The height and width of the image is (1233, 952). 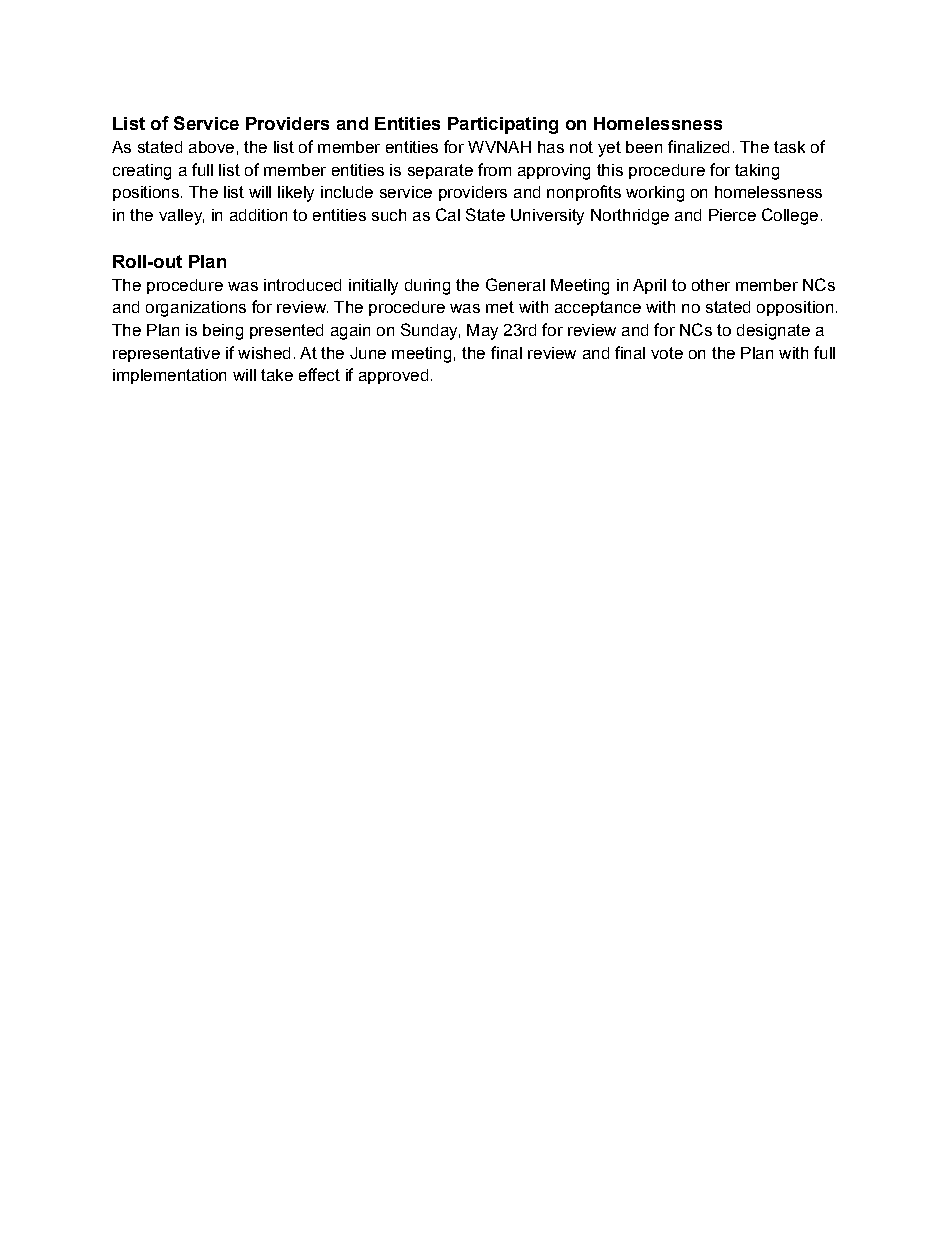 I want to click on other, so click(x=711, y=285).
